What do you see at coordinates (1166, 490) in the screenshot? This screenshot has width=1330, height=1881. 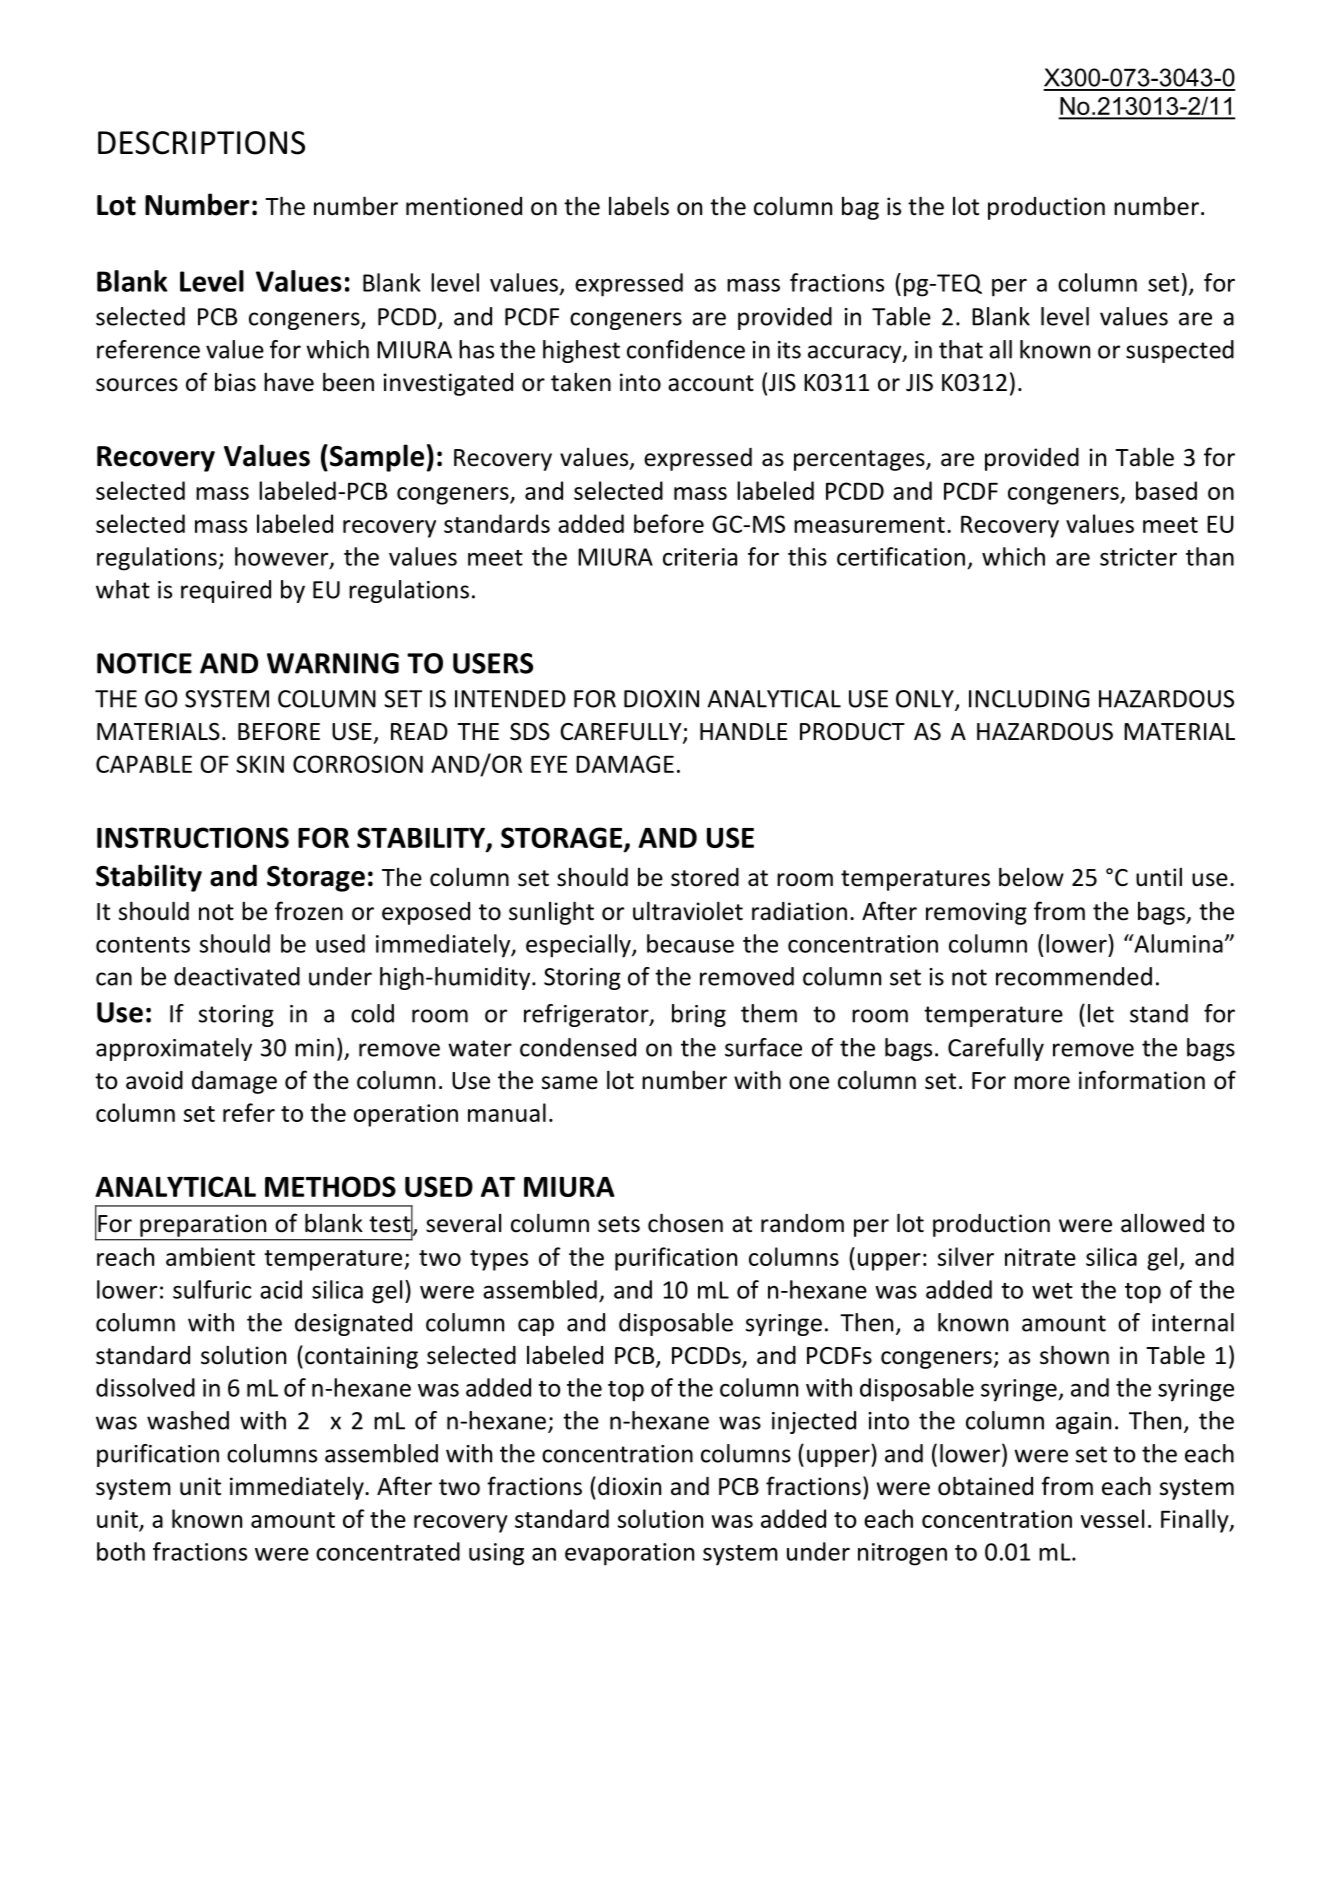 I see `based` at bounding box center [1166, 490].
